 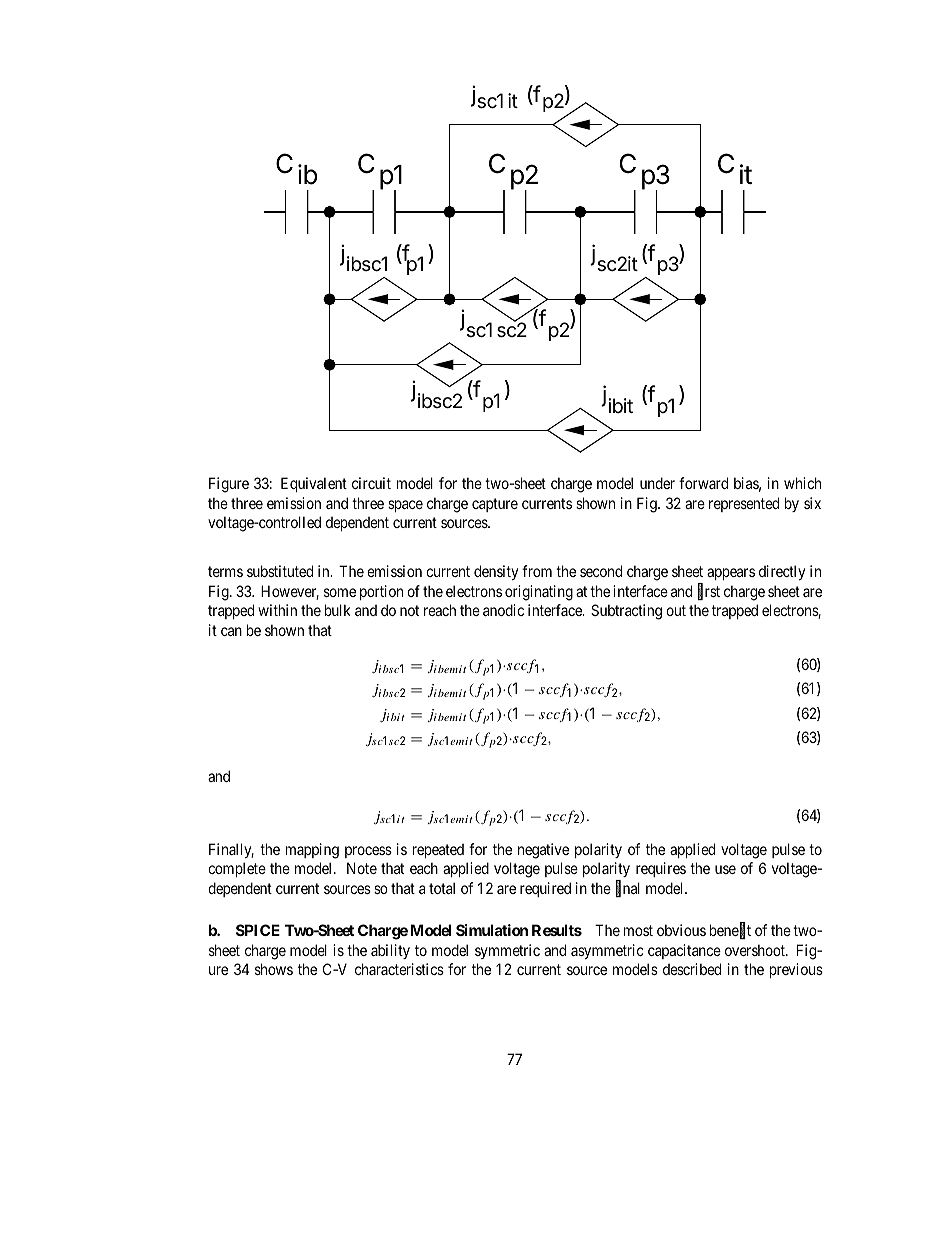 I want to click on However, so click(x=290, y=592).
